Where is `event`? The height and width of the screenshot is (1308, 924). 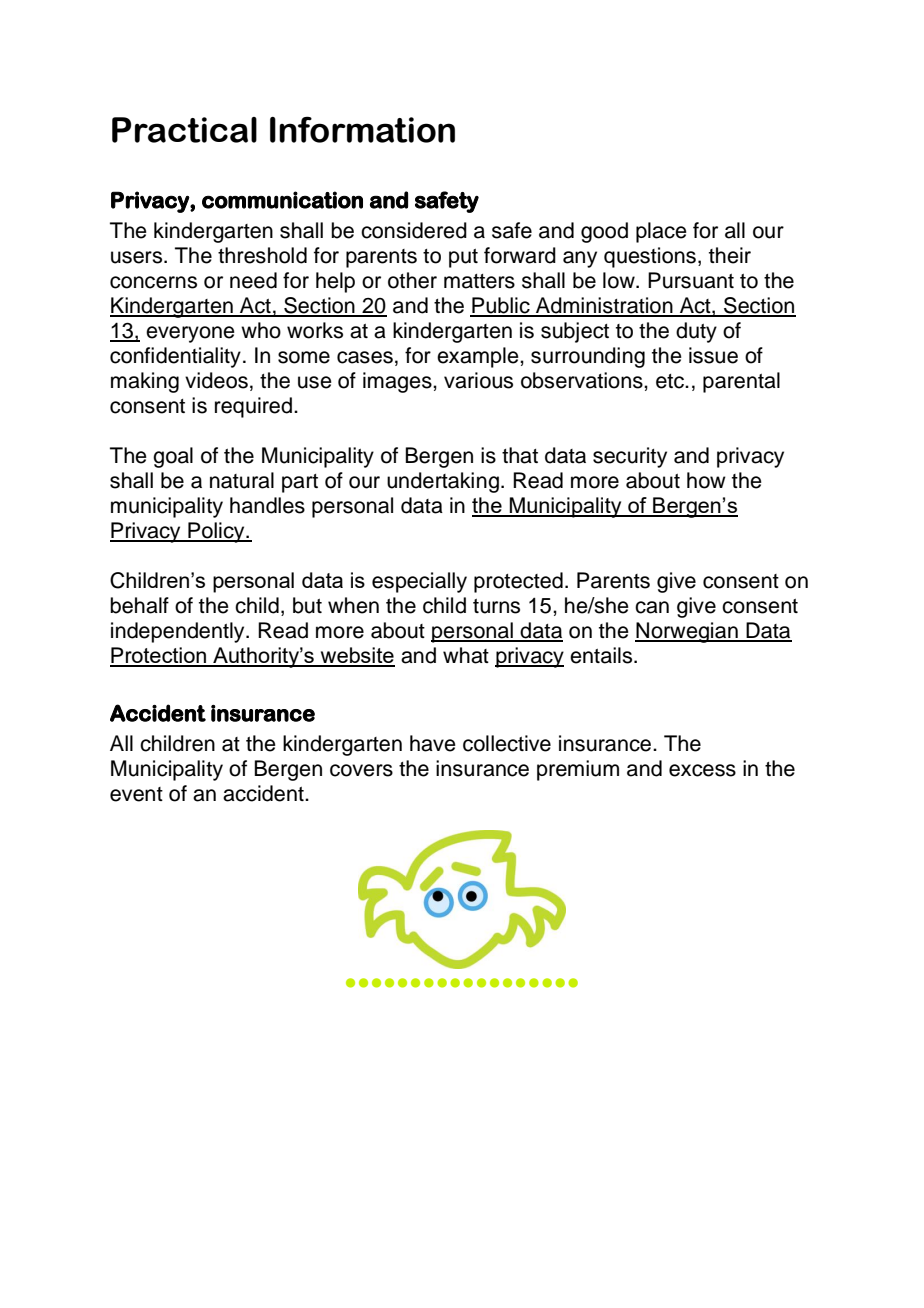
event is located at coordinates (136, 794).
